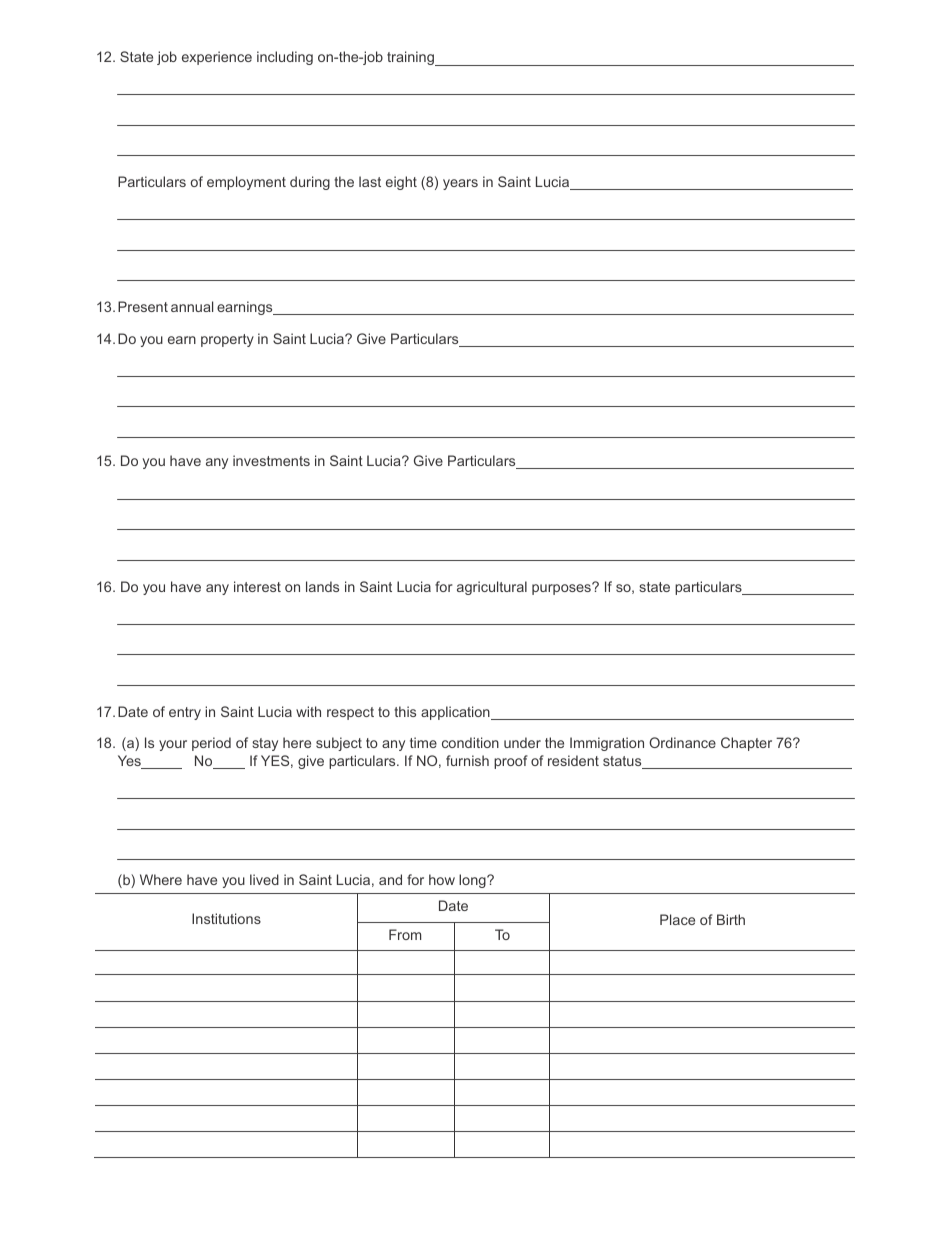 This screenshot has width=952, height=1233. What do you see at coordinates (226, 918) in the screenshot?
I see `Institutions` at bounding box center [226, 918].
